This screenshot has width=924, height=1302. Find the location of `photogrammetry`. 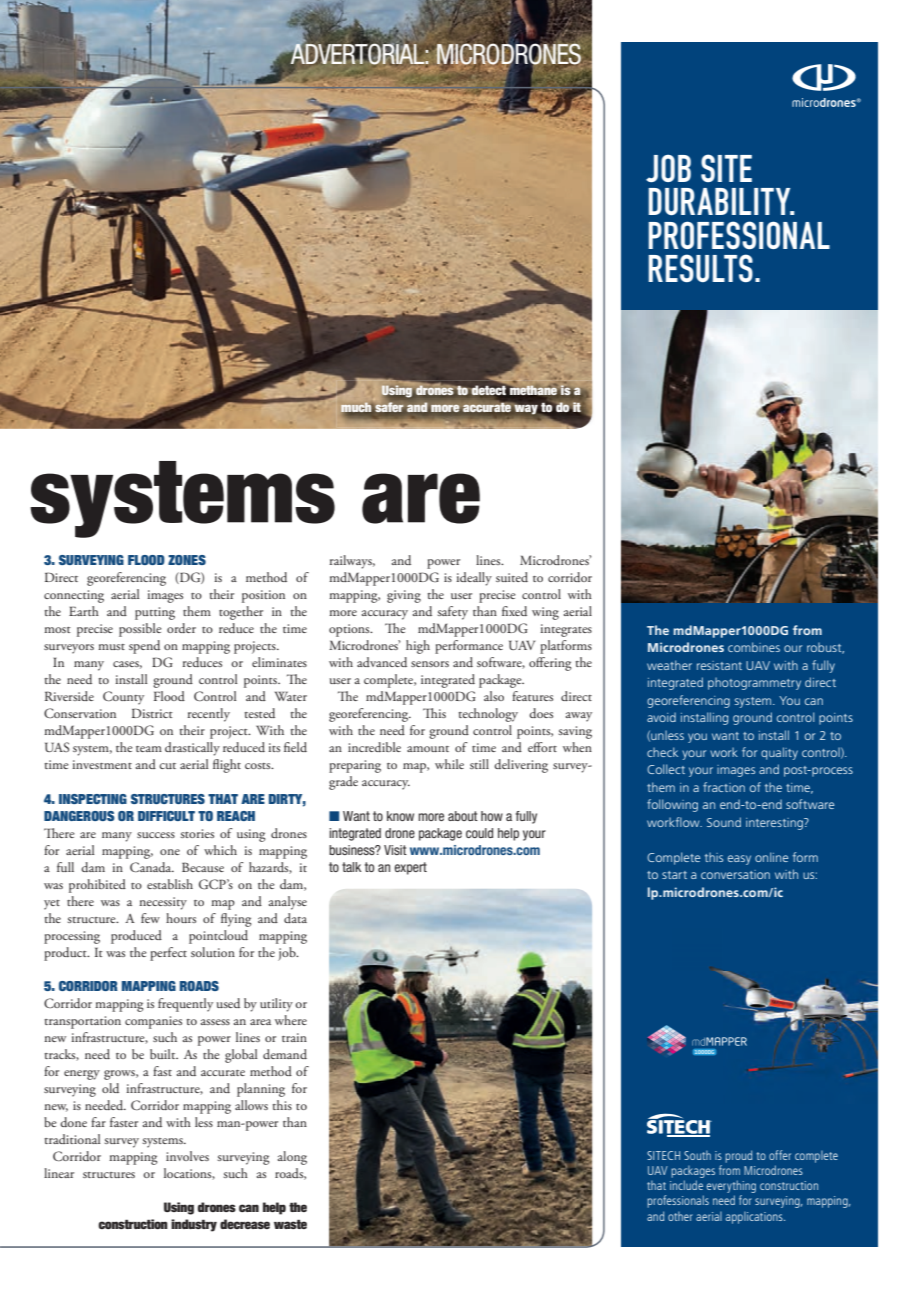

photogrammetry is located at coordinates (754, 683).
